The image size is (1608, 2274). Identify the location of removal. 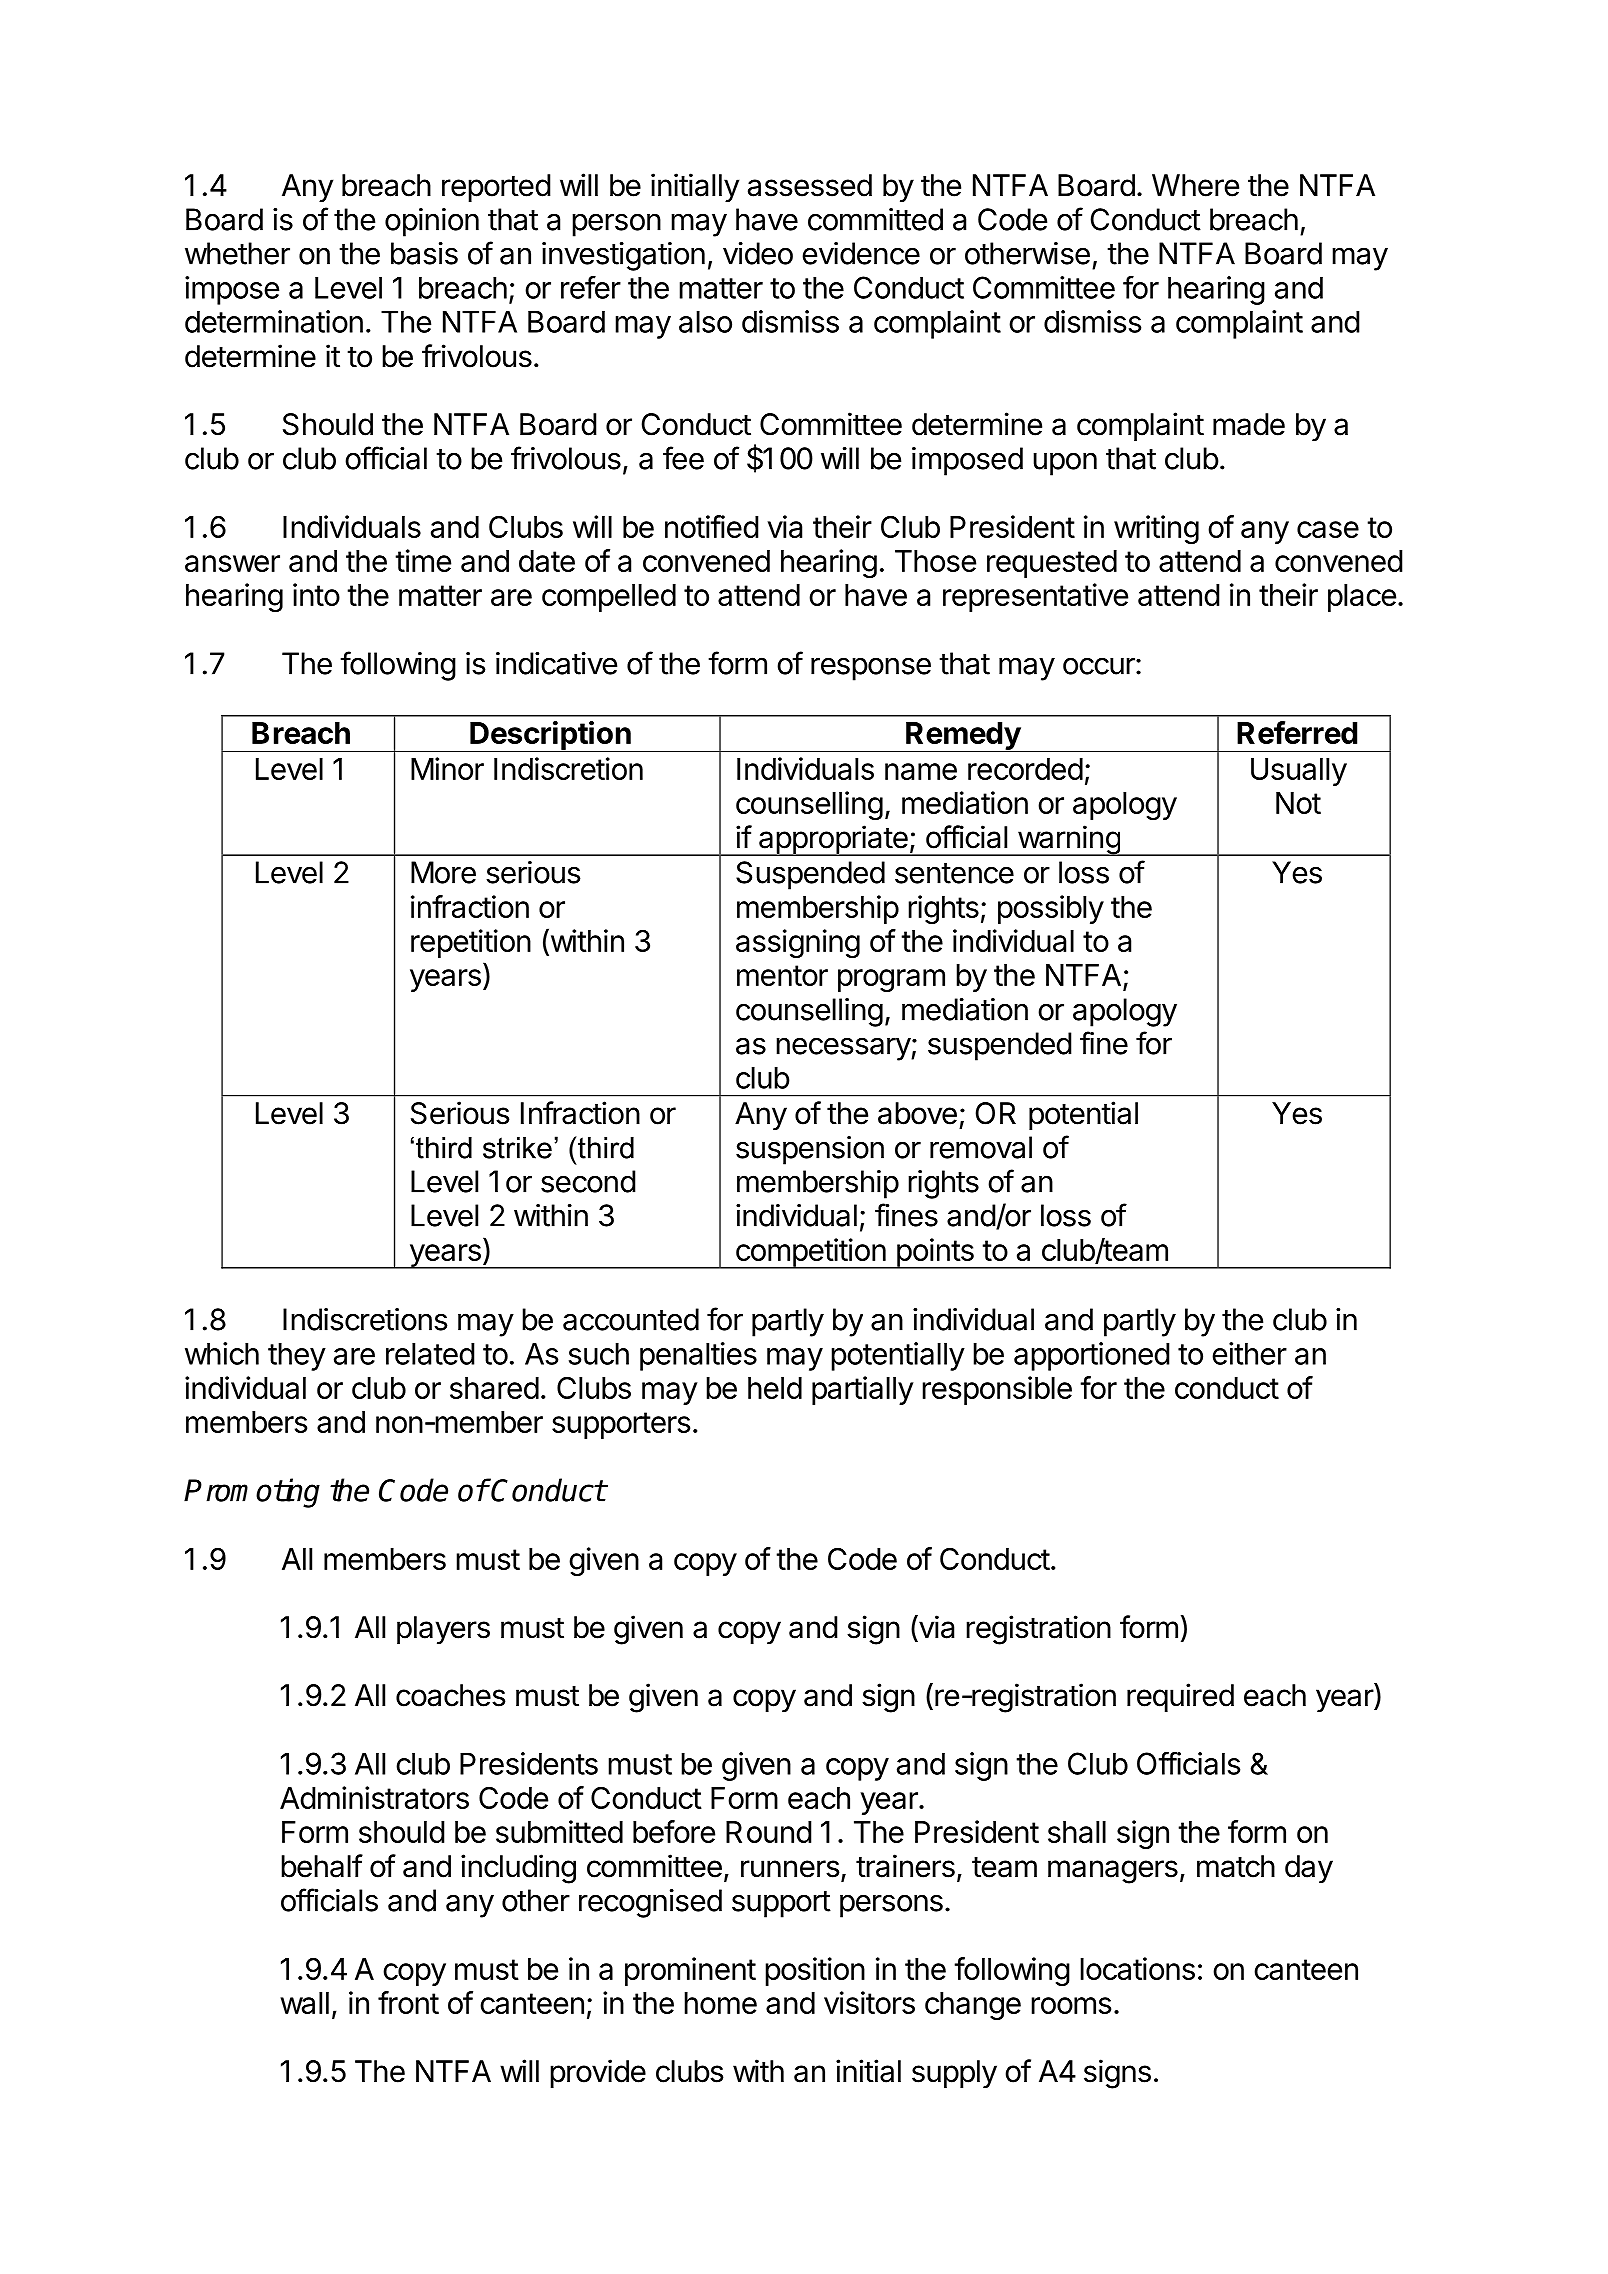
(981, 1147).
